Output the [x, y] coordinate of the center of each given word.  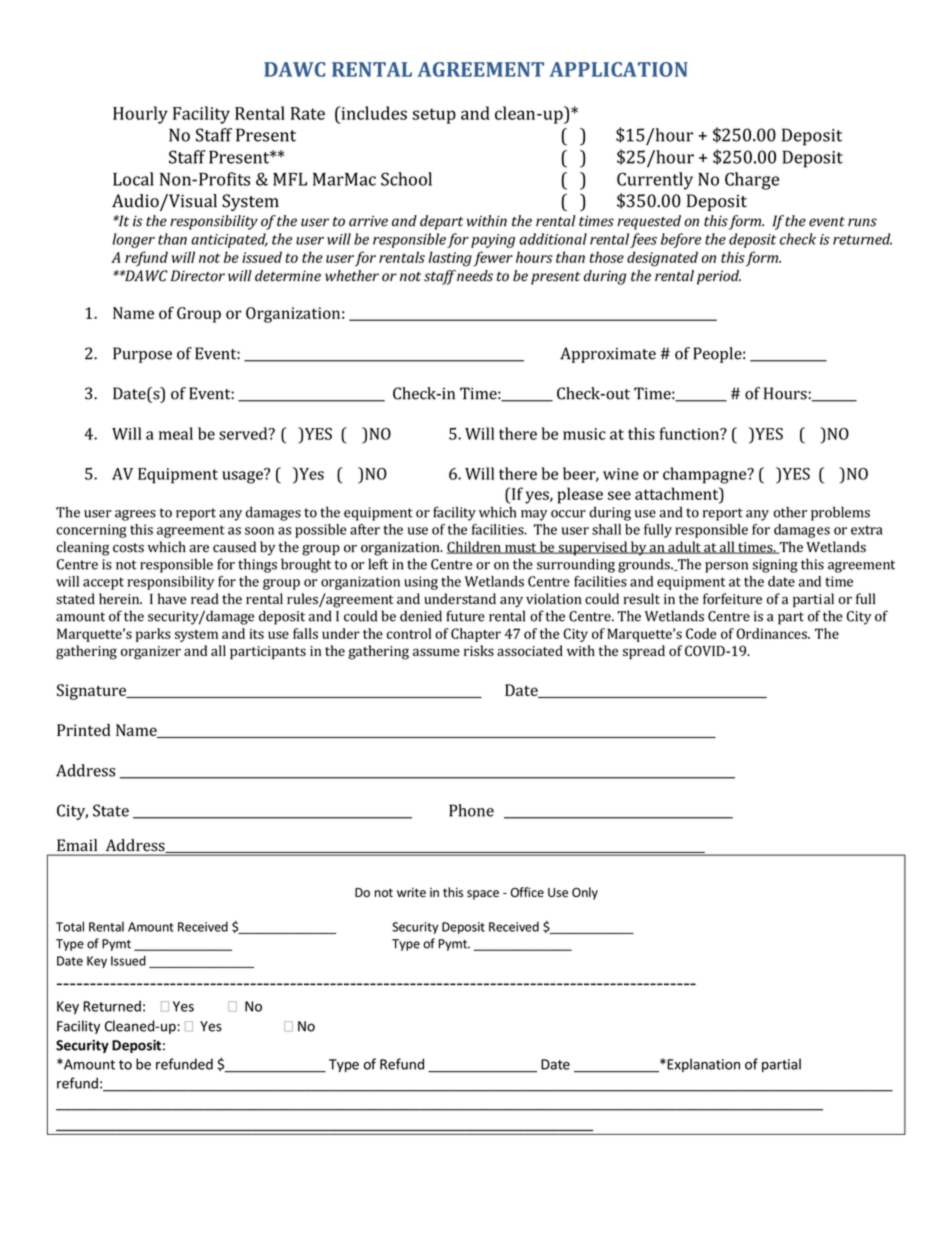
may [534, 515]
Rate [308, 113]
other [790, 512]
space [483, 895]
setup [434, 116]
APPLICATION [618, 69]
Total [70, 926]
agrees [135, 515]
